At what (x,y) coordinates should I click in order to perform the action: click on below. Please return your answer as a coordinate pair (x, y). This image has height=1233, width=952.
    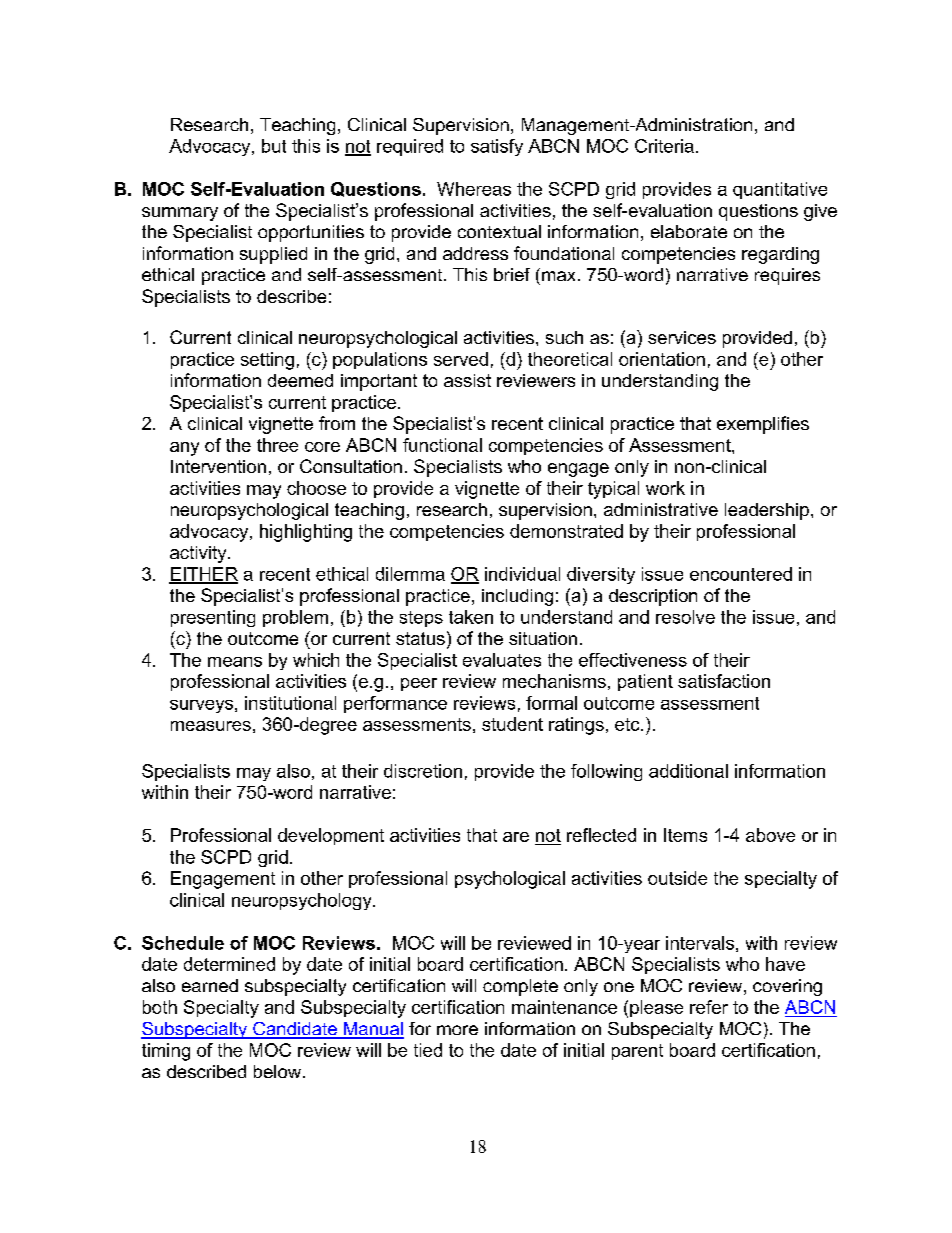
    Looking at the image, I should click on (279, 1071).
